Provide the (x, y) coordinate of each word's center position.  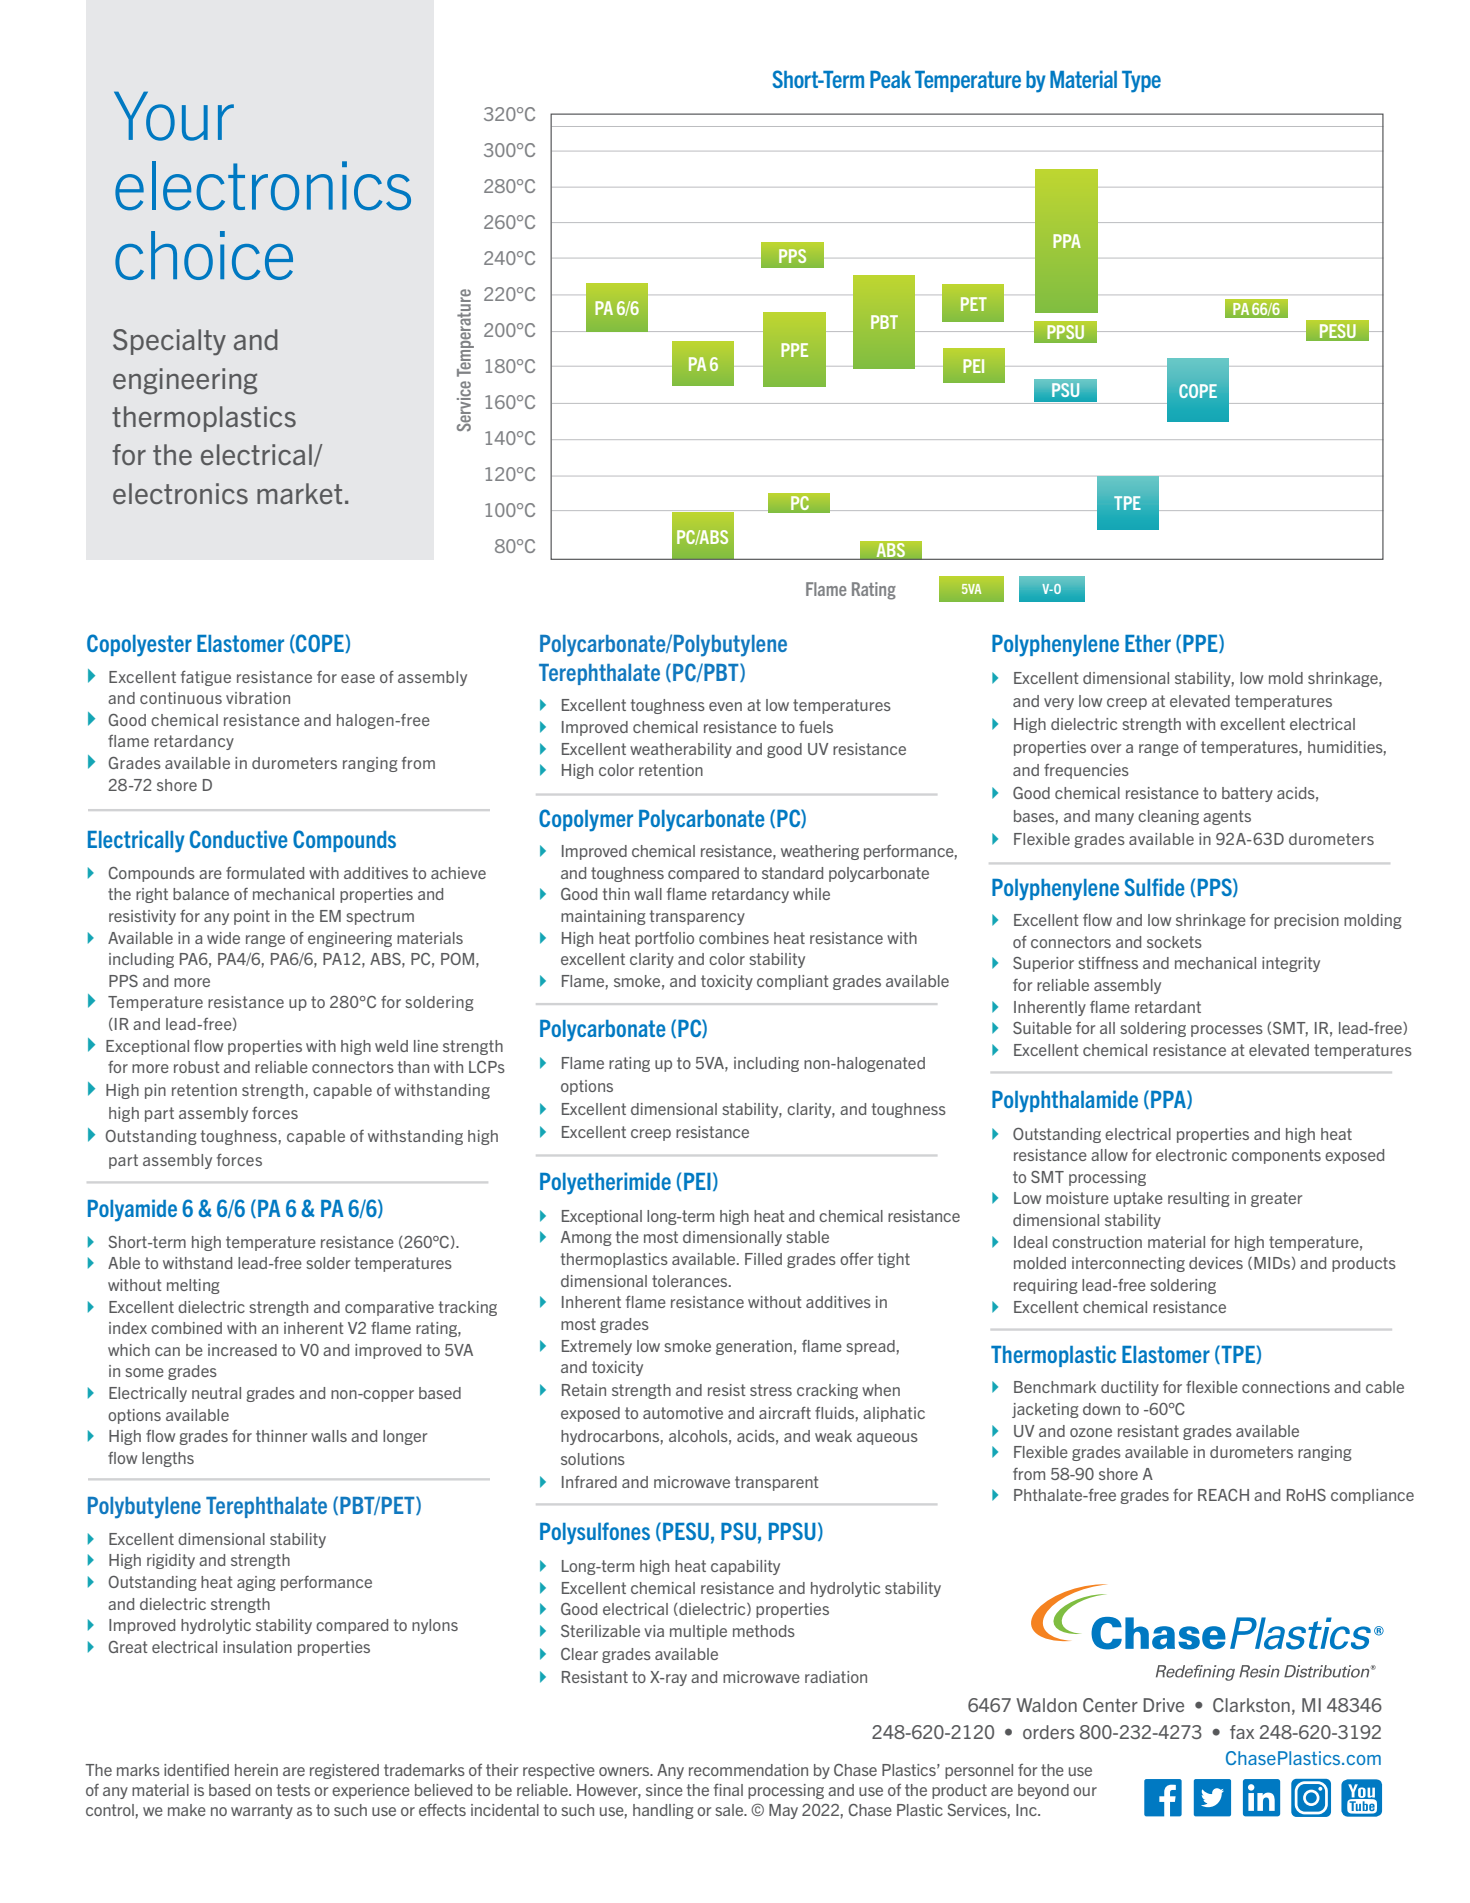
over (1106, 748)
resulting (1199, 1199)
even (725, 706)
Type (1141, 82)
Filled (763, 1259)
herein (256, 1770)
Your (174, 116)
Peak (890, 79)
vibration (258, 698)
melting (193, 1286)
